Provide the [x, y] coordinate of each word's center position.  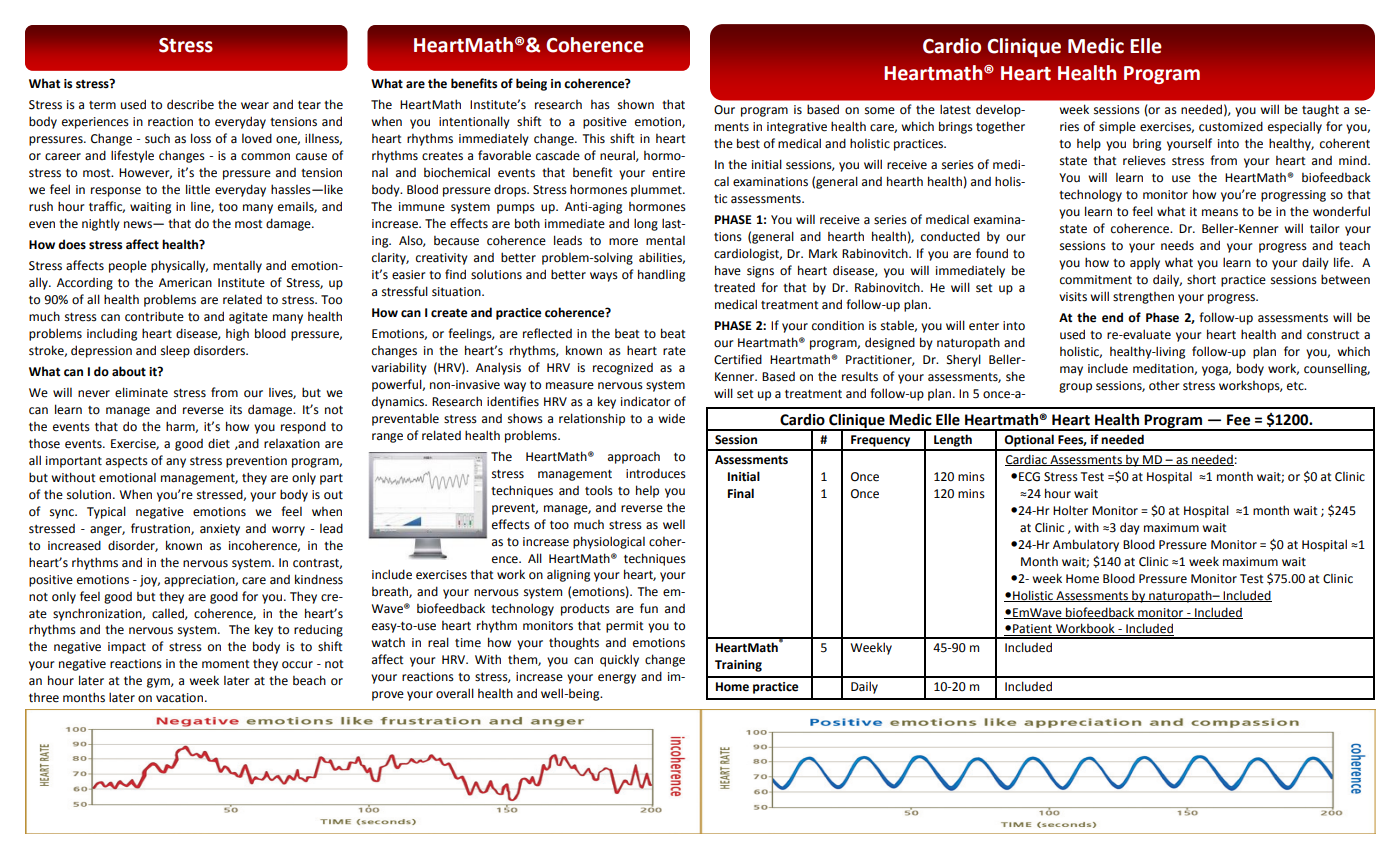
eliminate [141, 392]
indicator [645, 401]
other [1164, 386]
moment [226, 664]
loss [201, 138]
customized [1231, 126]
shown [636, 104]
